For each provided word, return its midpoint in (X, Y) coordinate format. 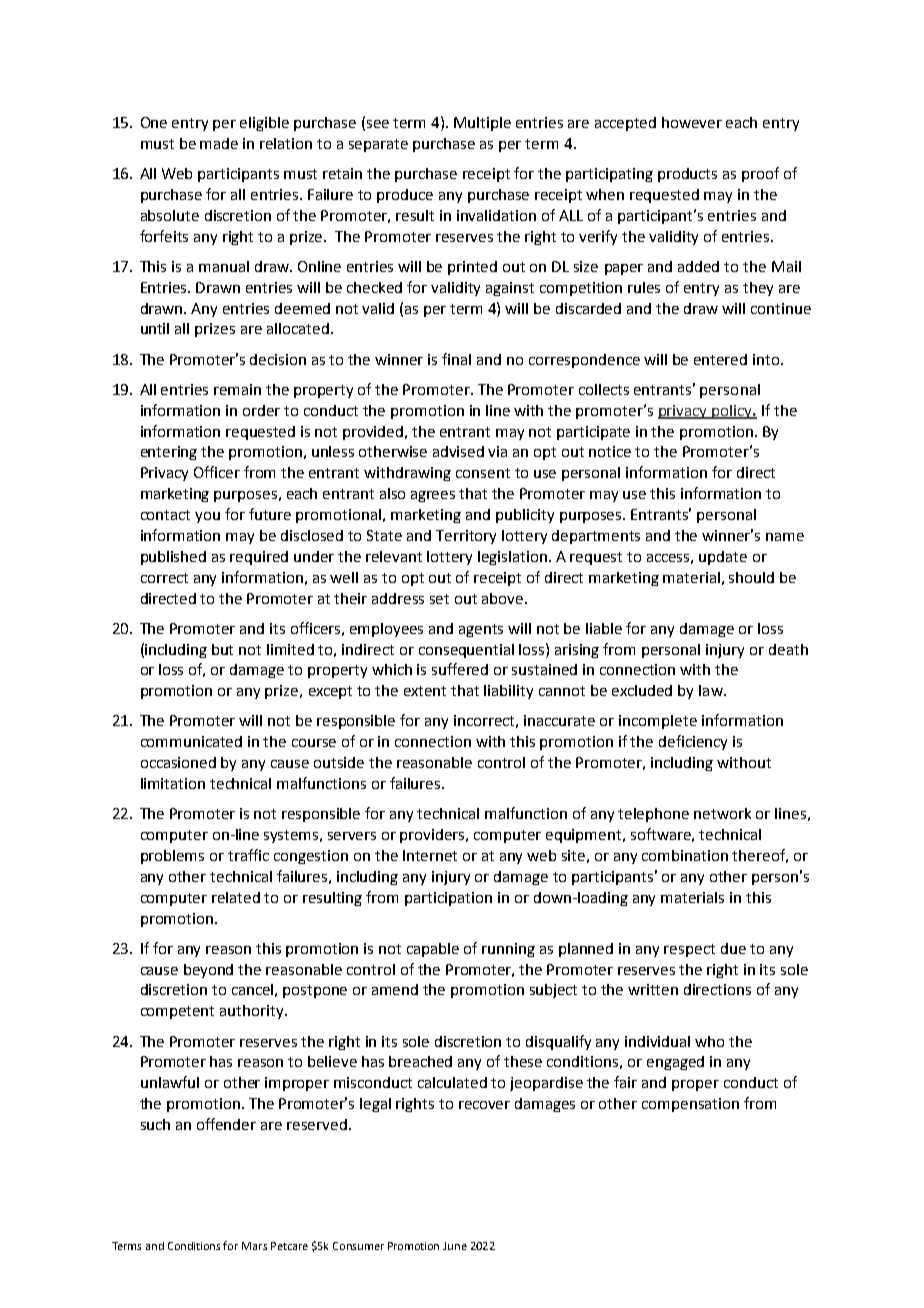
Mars (254, 1246)
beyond (208, 971)
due (733, 948)
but (222, 649)
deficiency (693, 742)
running (508, 950)
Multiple (482, 124)
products (687, 175)
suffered (460, 669)
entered (720, 359)
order (261, 410)
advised (458, 451)
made (219, 143)
